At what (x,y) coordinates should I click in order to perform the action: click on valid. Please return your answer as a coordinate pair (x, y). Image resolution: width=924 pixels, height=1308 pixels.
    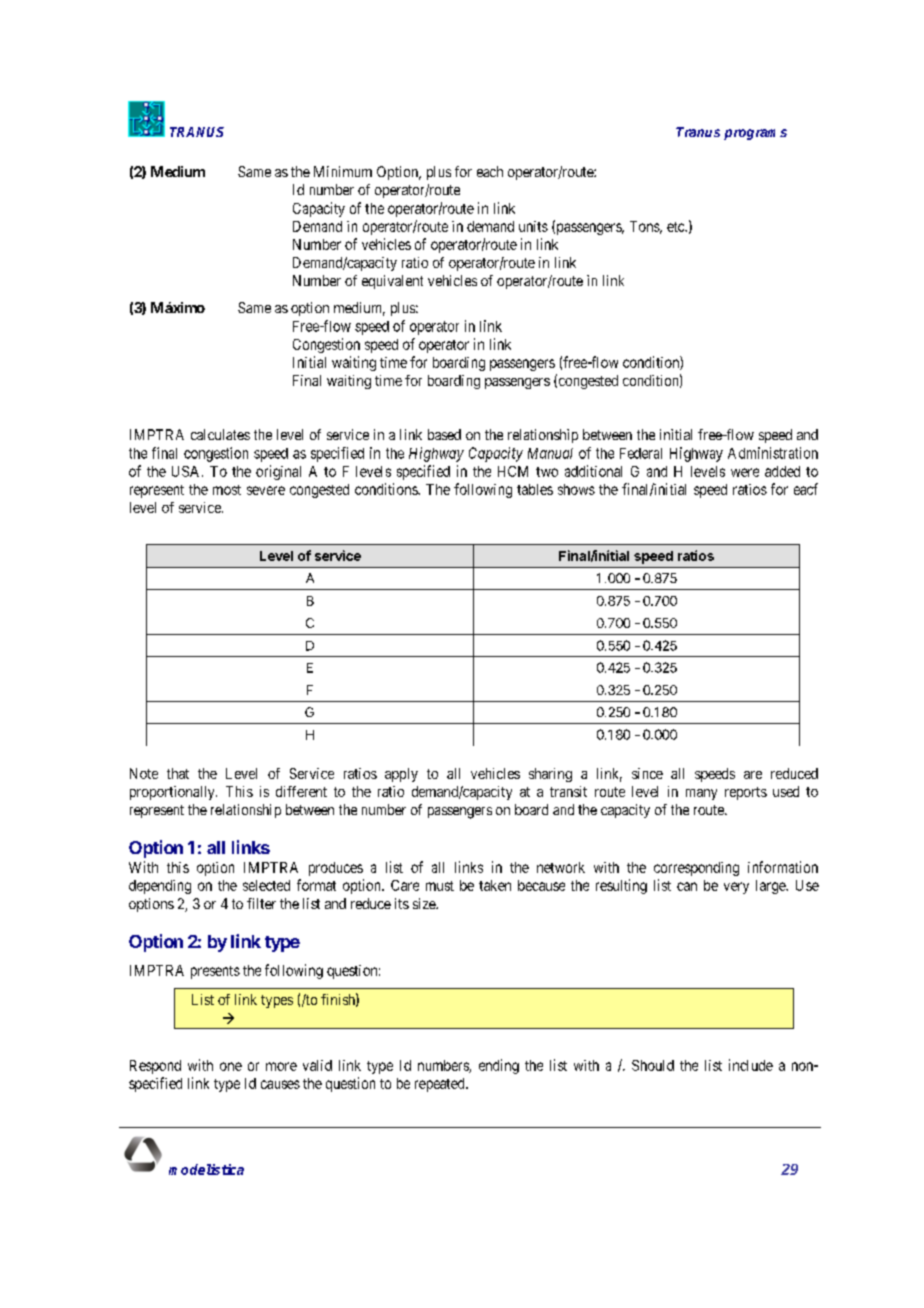
    Looking at the image, I should click on (317, 1065).
